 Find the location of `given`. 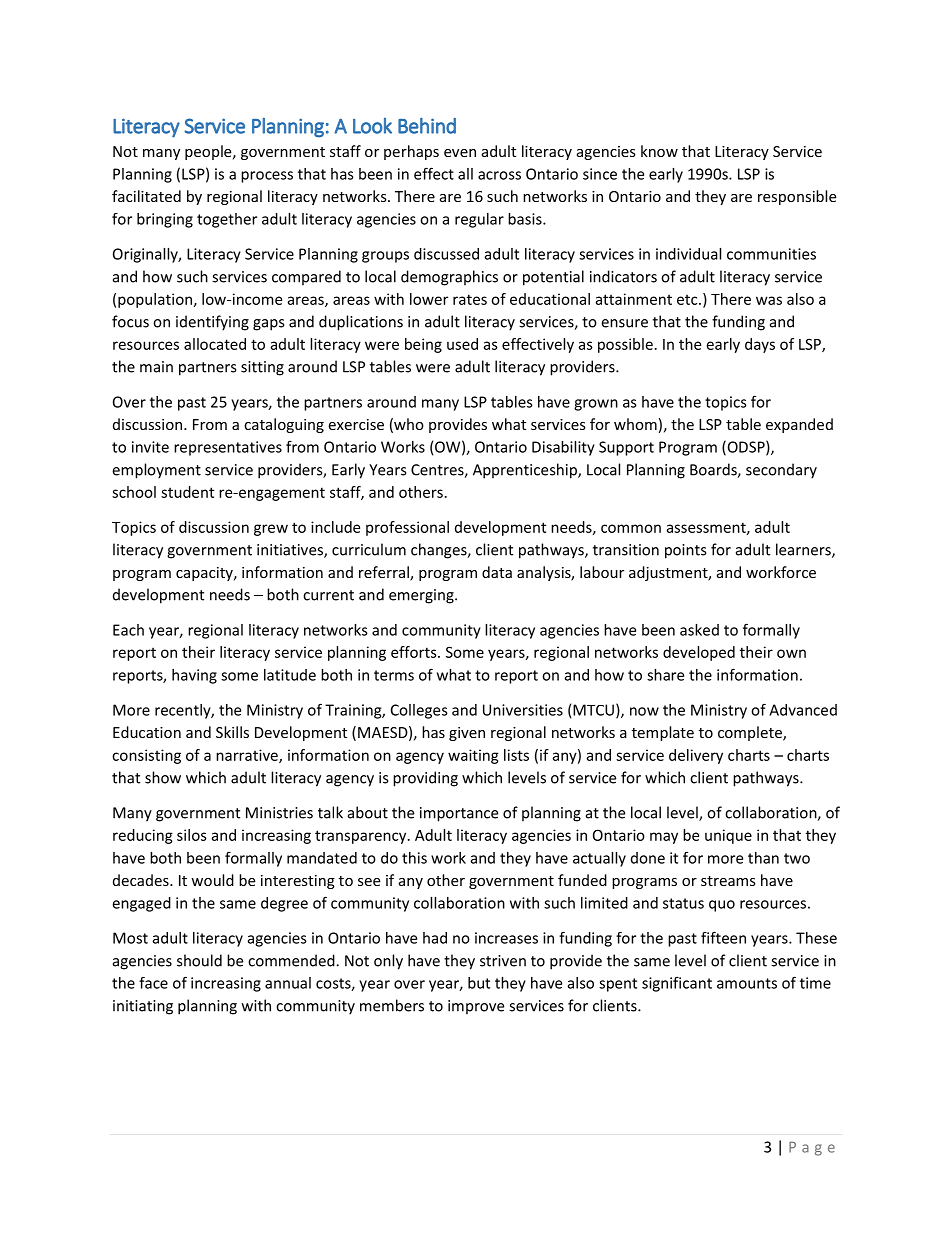

given is located at coordinates (467, 734).
